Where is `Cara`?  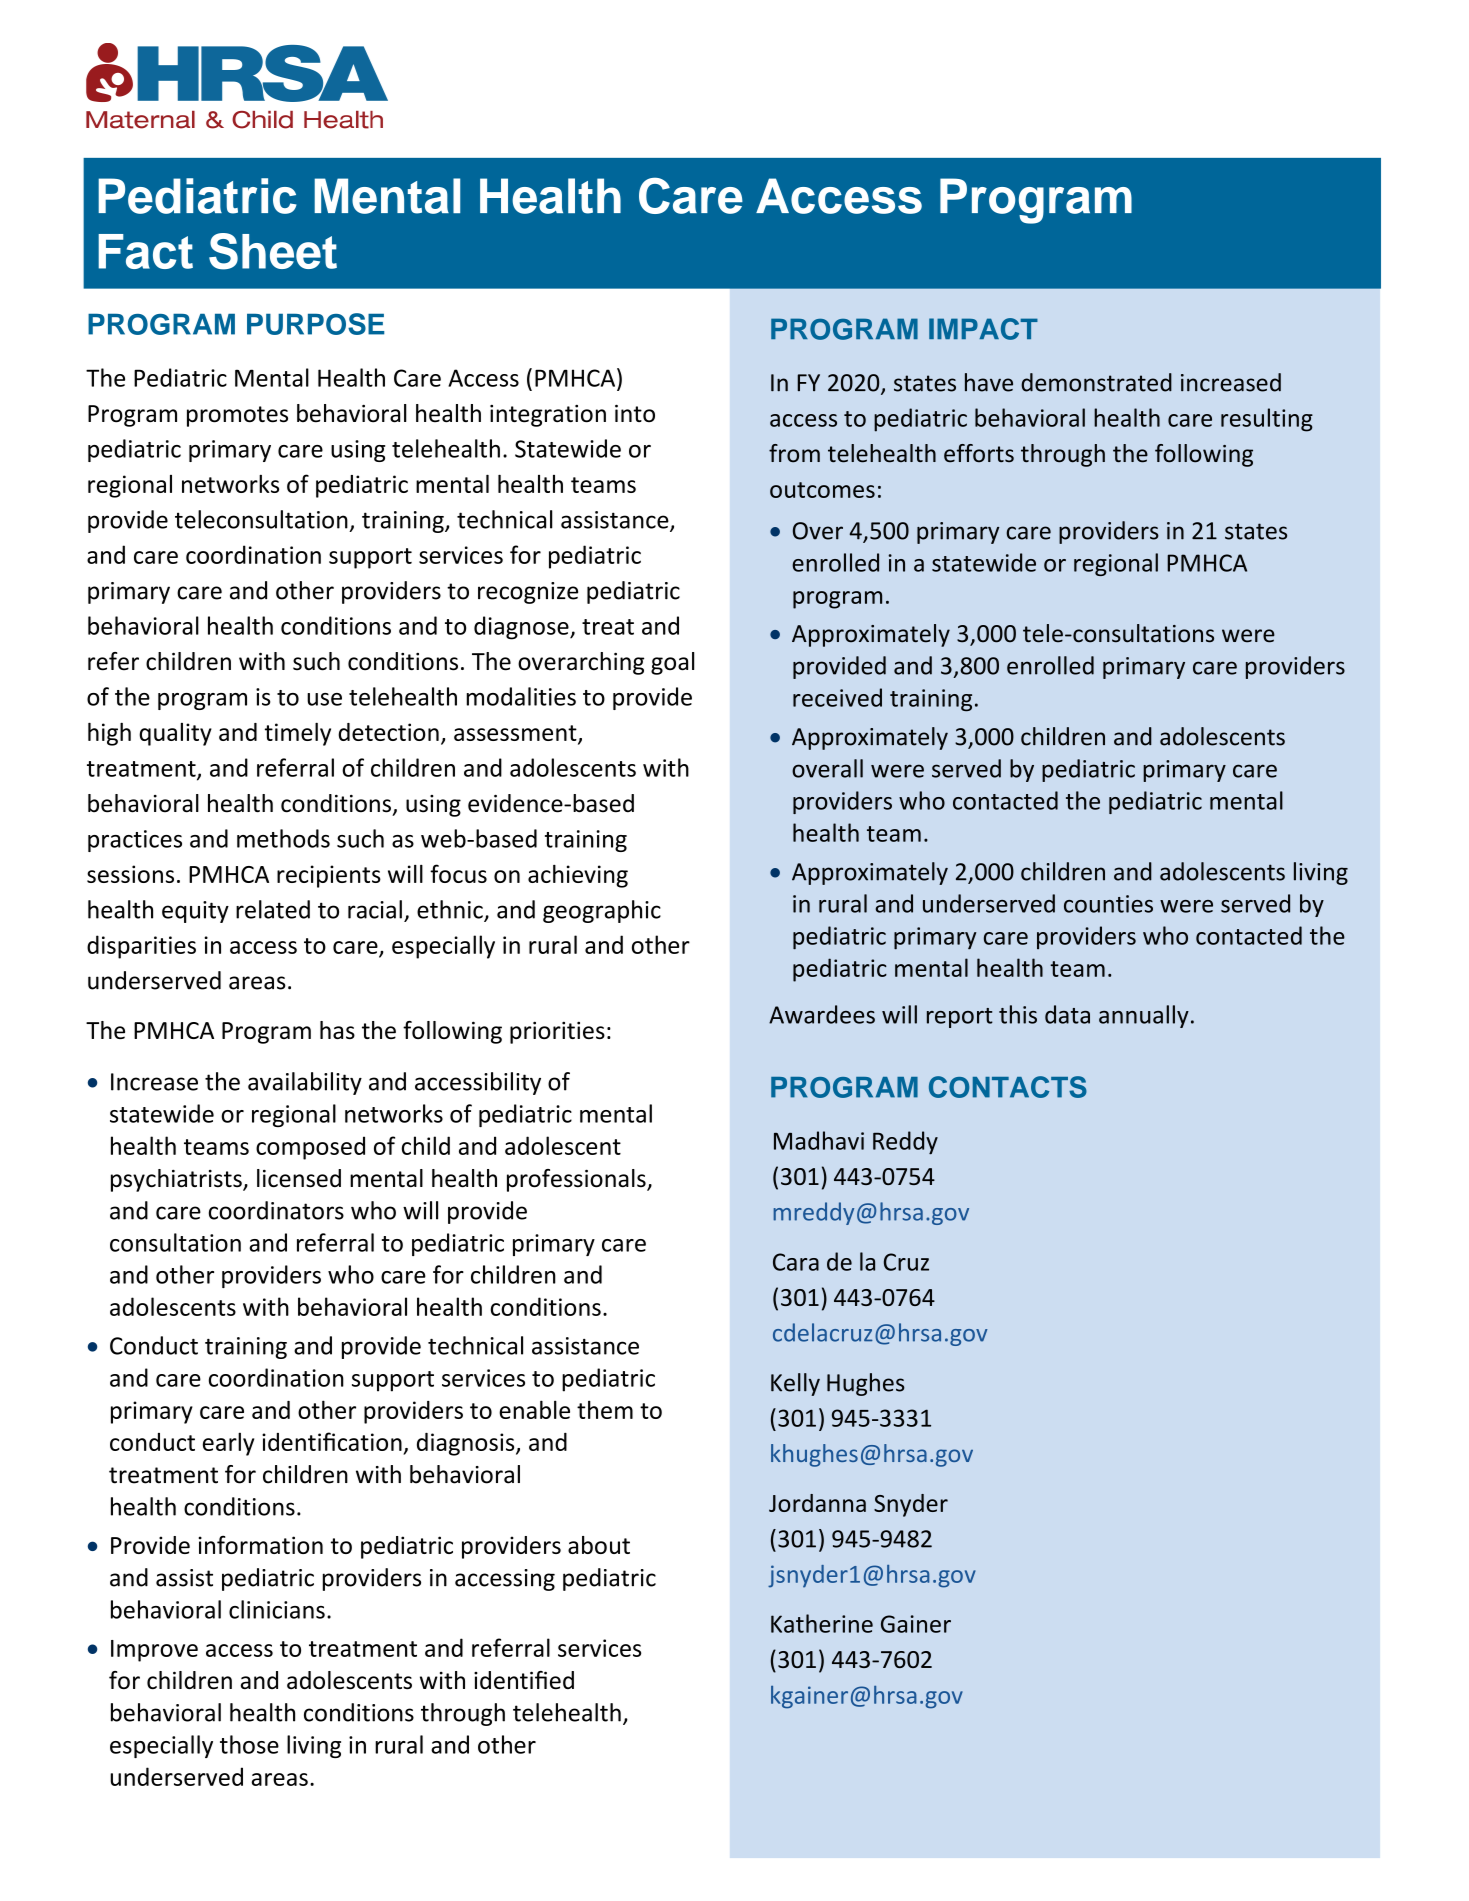 Cara is located at coordinates (796, 1262).
